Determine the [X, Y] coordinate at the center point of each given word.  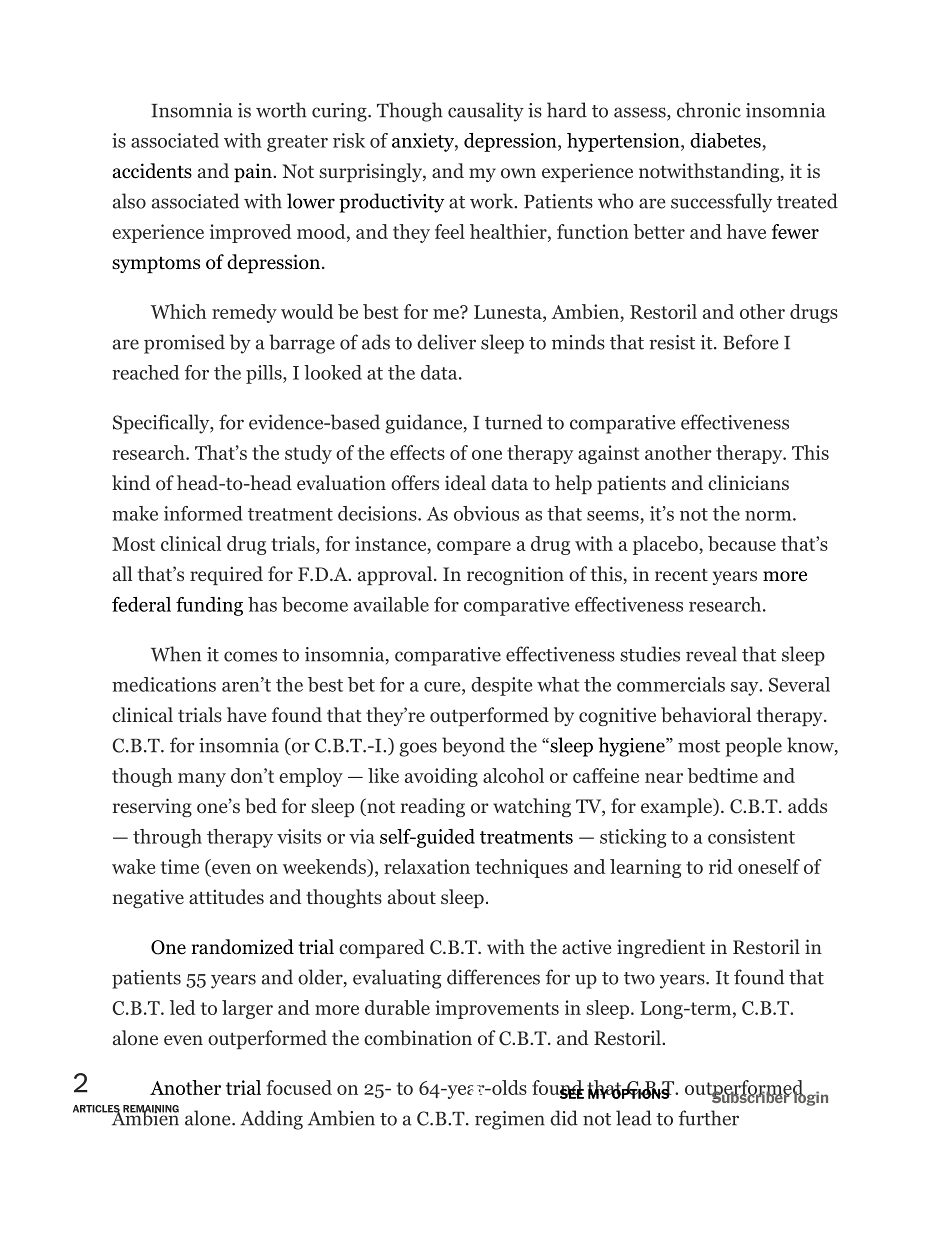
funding [209, 606]
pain [254, 173]
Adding [271, 1120]
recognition [515, 575]
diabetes [726, 142]
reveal [711, 654]
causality [486, 112]
